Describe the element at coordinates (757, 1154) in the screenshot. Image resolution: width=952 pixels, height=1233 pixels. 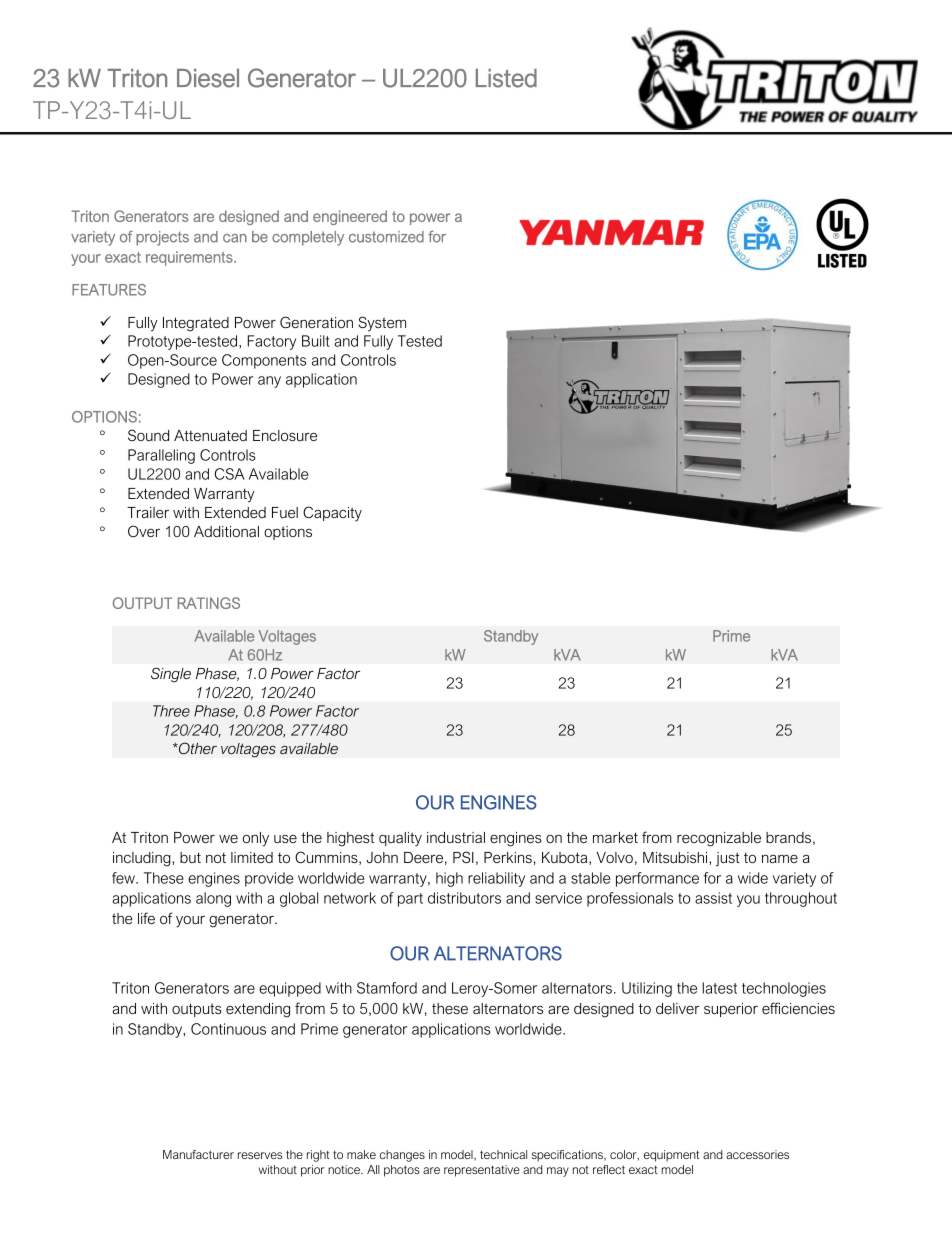
I see `accessories` at that location.
